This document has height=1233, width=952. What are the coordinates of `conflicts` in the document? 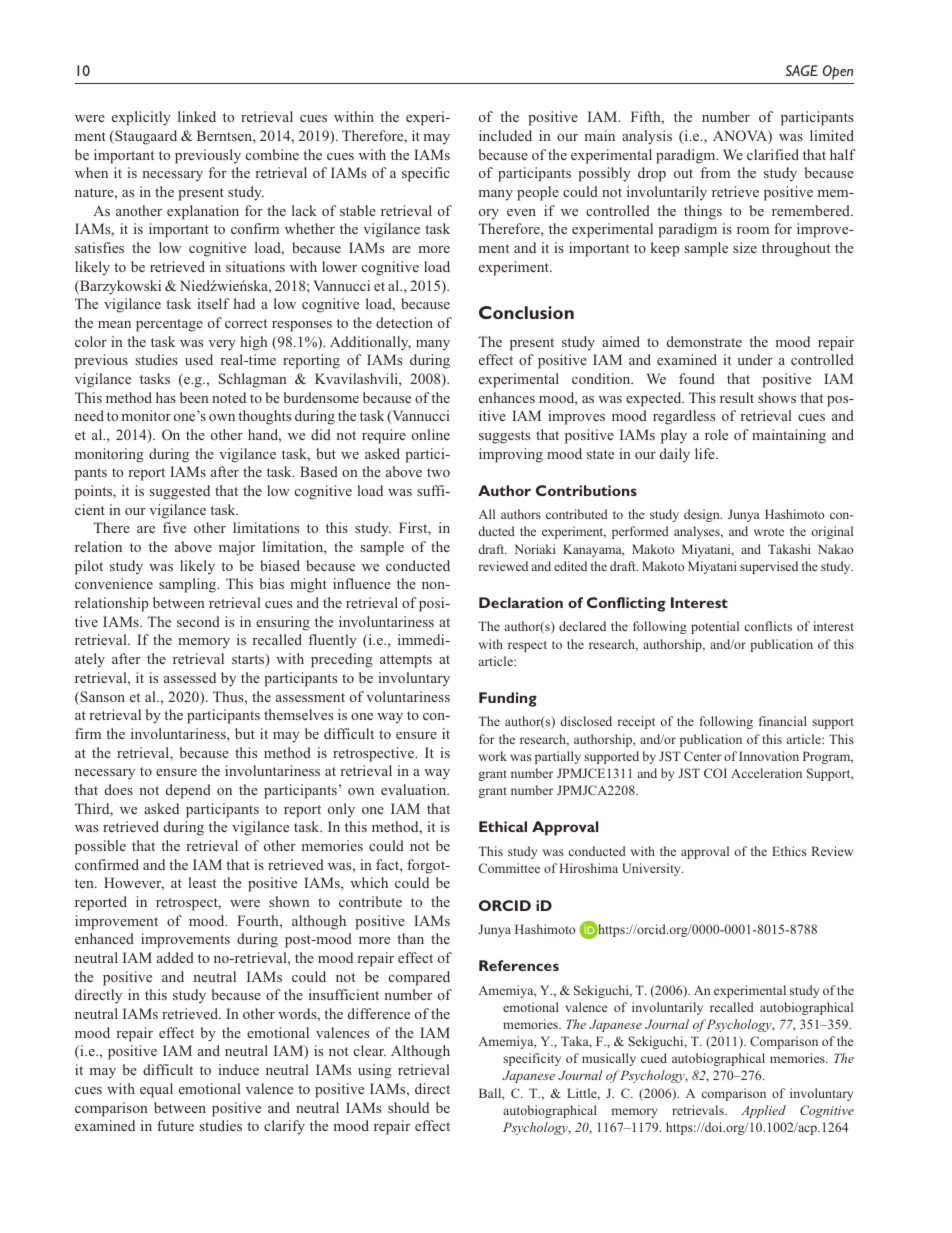 It's located at (768, 626).
